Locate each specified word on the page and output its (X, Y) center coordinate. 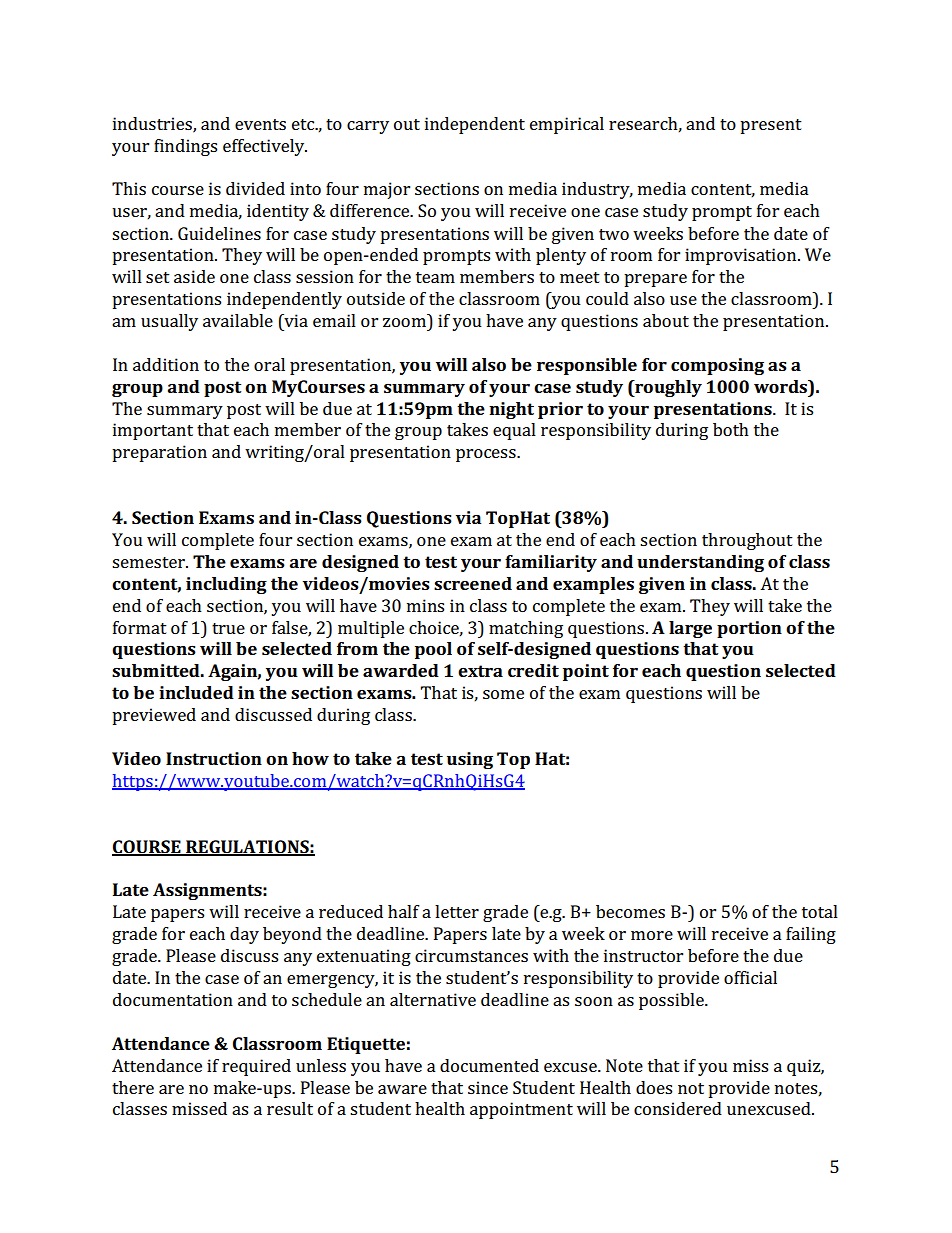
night (511, 410)
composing (717, 366)
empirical (567, 125)
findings (185, 147)
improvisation (742, 256)
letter (457, 911)
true (228, 628)
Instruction (214, 758)
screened (473, 583)
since (488, 1087)
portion (749, 629)
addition (166, 364)
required (256, 1067)
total (820, 911)
